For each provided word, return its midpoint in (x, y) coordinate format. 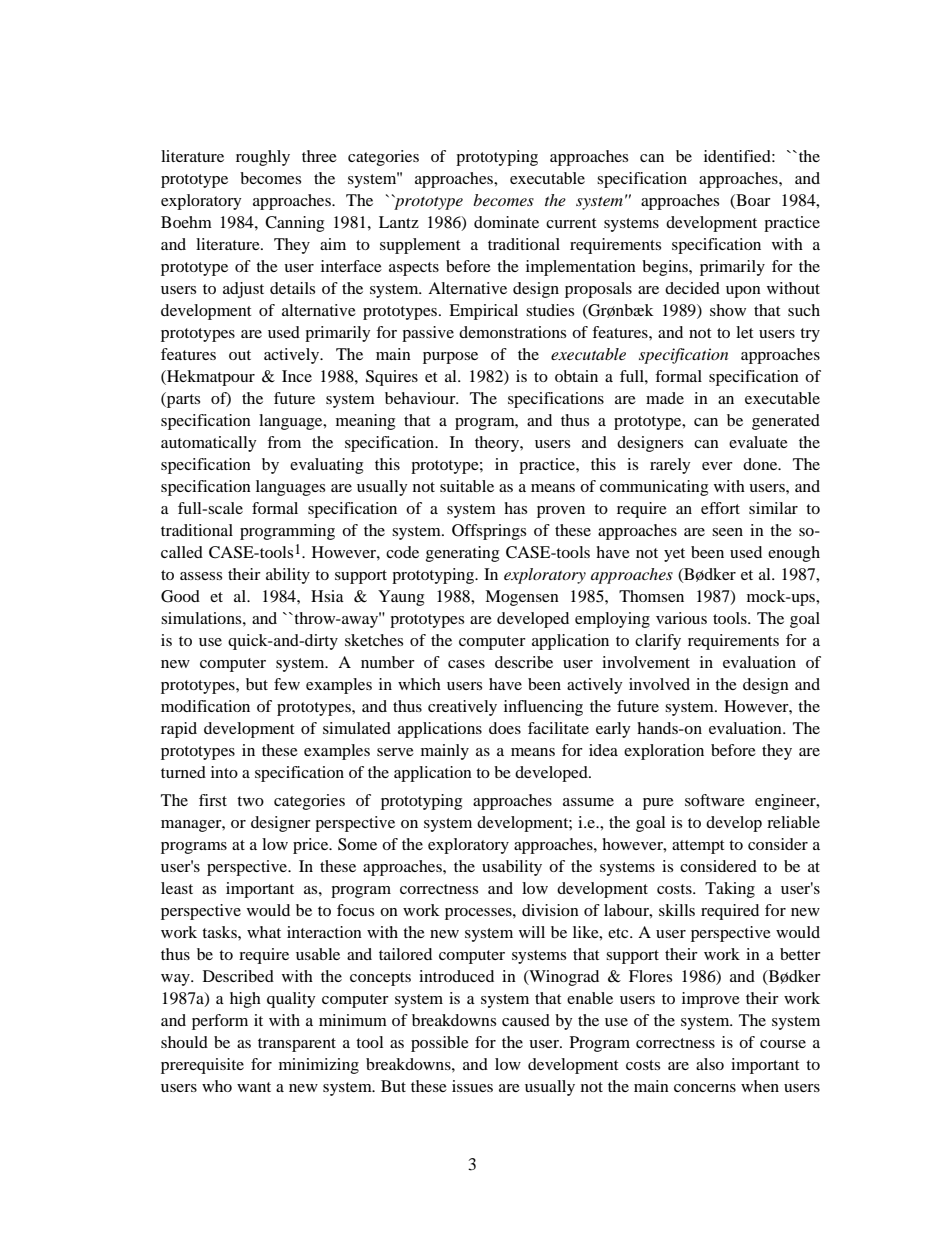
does (505, 728)
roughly (263, 158)
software (715, 800)
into (224, 772)
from (284, 442)
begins (666, 268)
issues (472, 1086)
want (254, 1087)
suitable (467, 486)
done (761, 464)
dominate (506, 222)
